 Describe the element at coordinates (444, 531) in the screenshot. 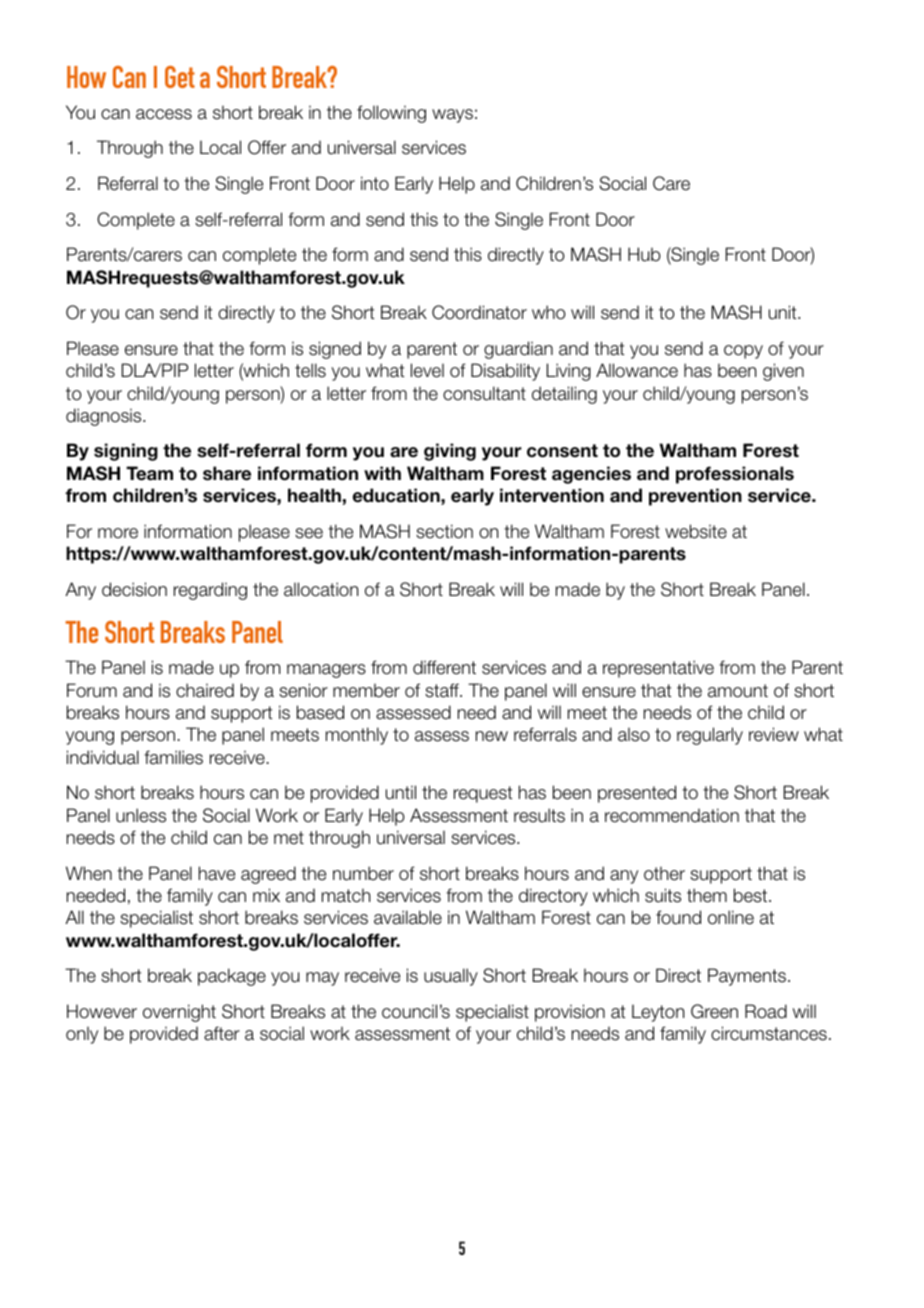

I see `section` at that location.
